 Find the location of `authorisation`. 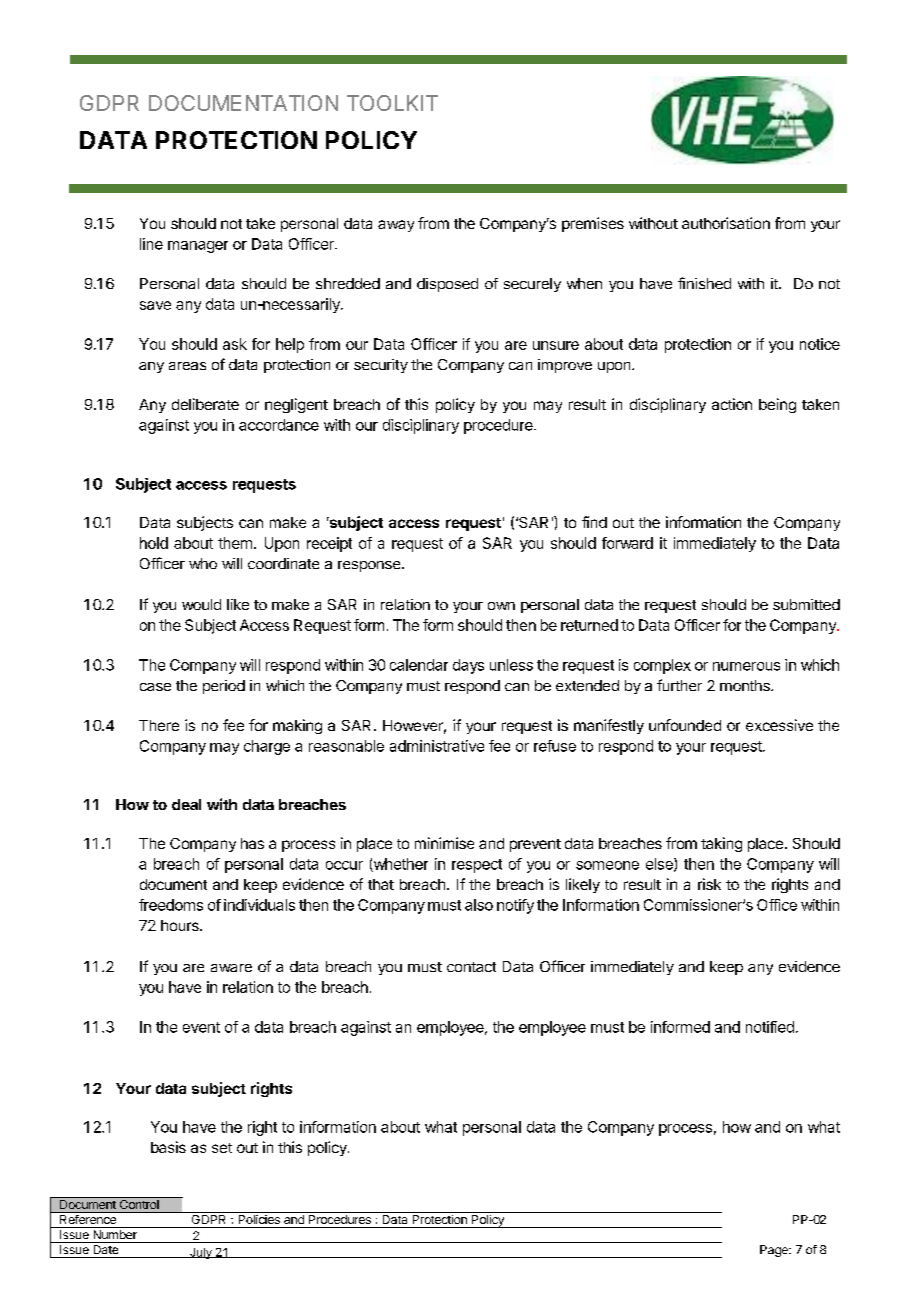

authorisation is located at coordinates (726, 223).
